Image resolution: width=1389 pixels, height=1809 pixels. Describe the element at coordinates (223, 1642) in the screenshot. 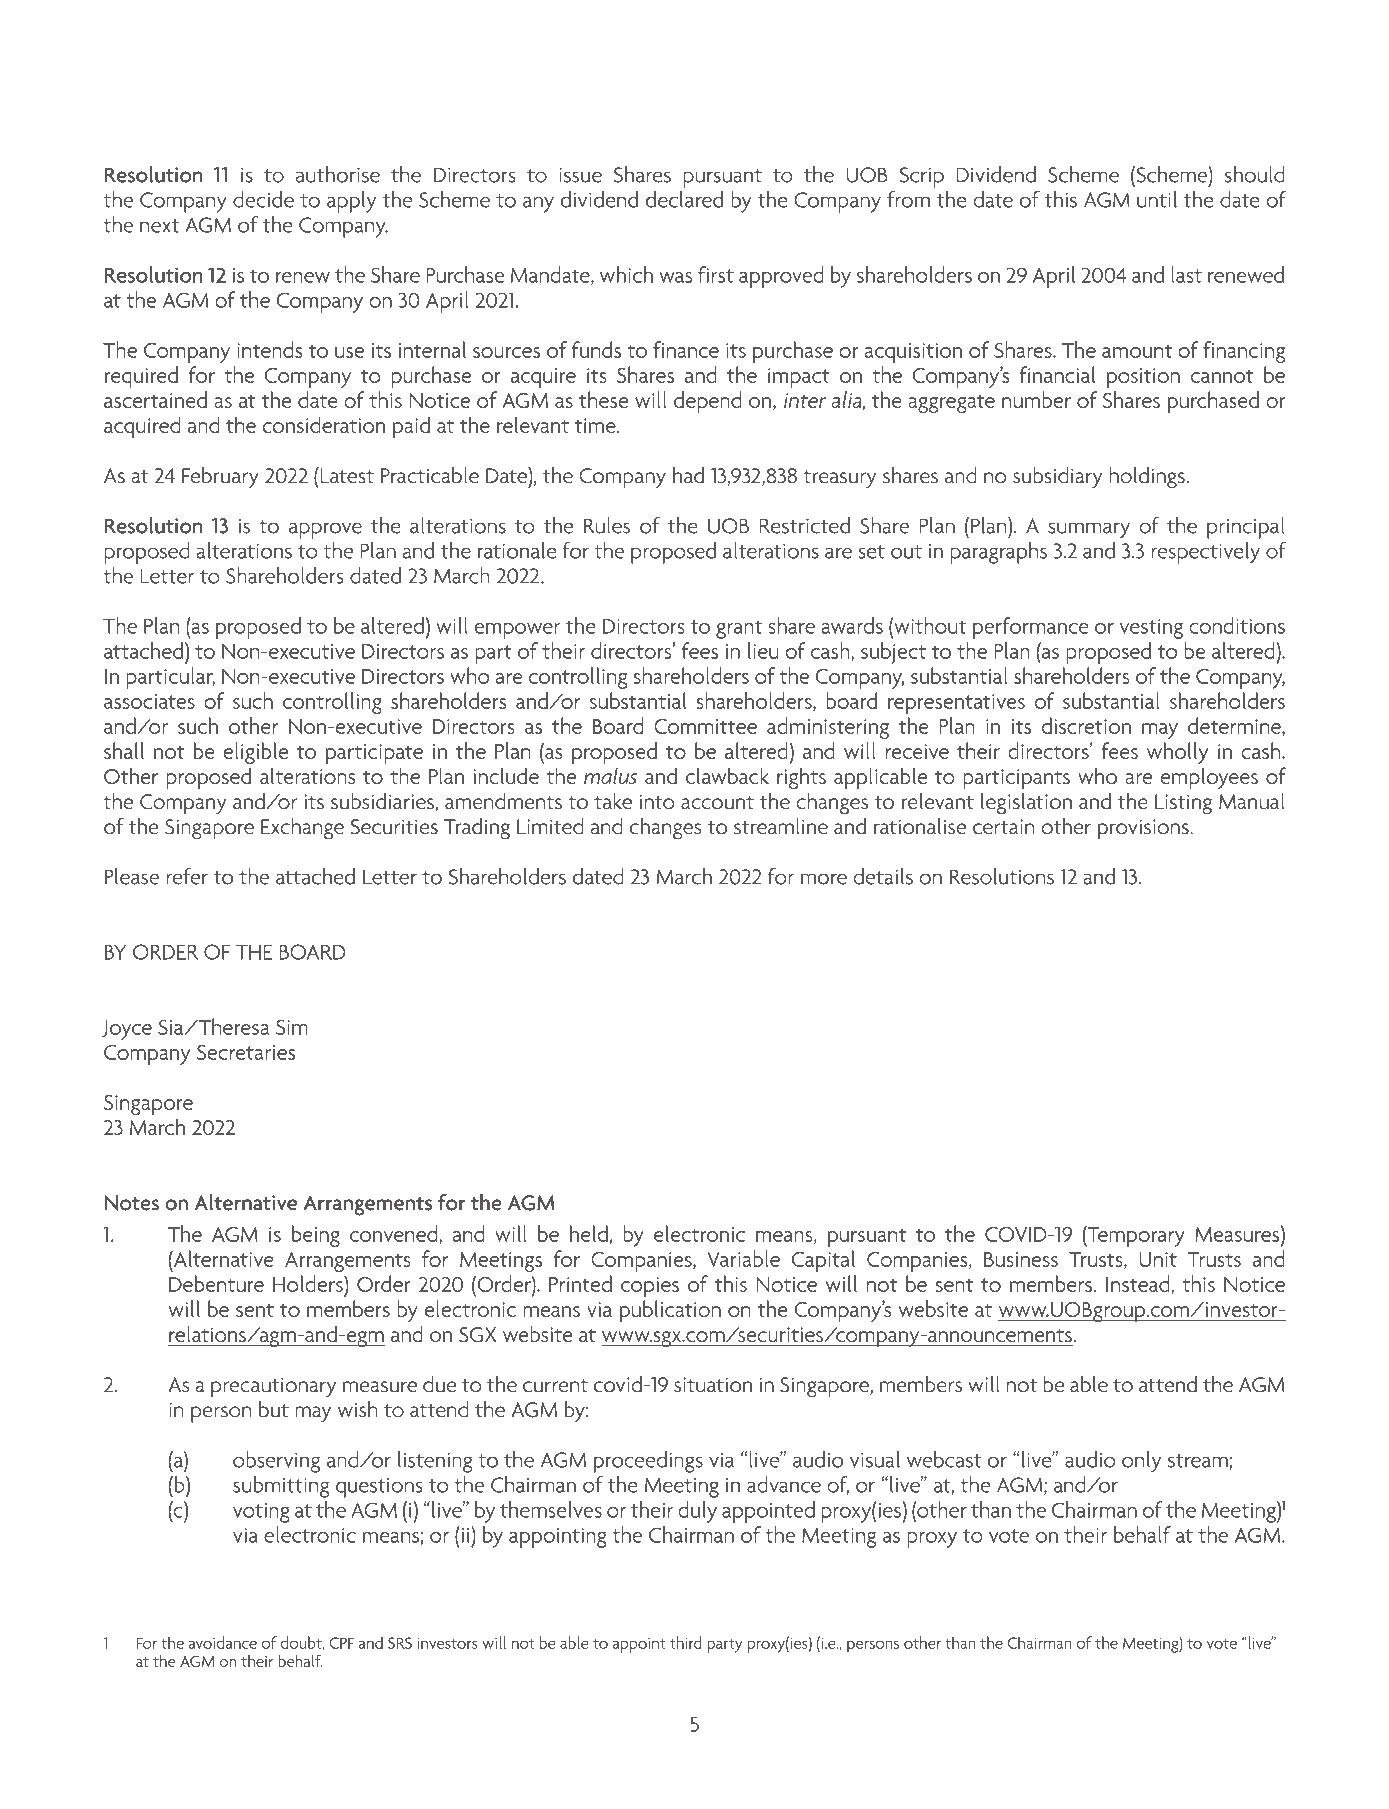

I see `avoidance` at that location.
